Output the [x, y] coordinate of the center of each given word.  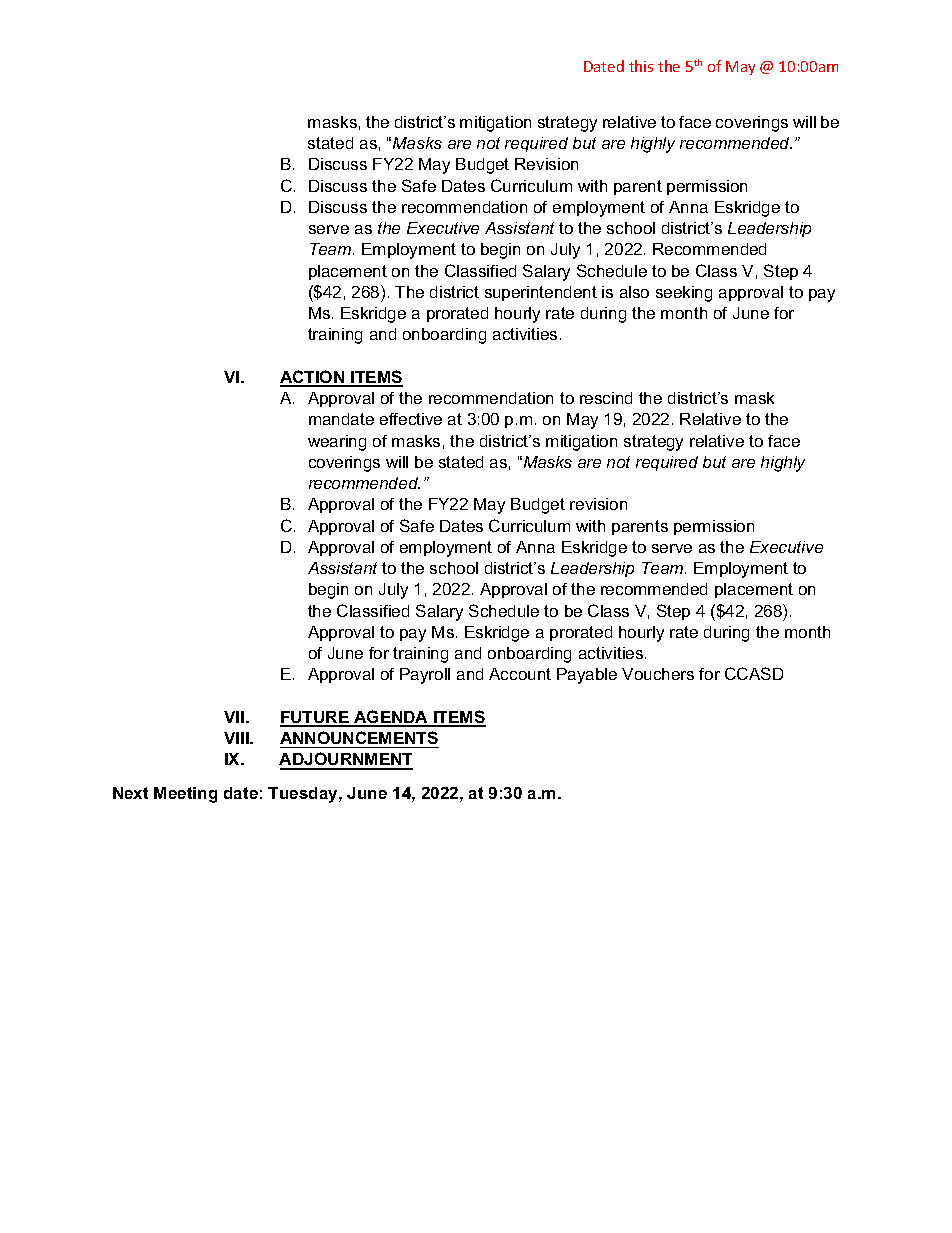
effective [411, 419]
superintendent [541, 293]
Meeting [185, 795]
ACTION [313, 378]
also [634, 292]
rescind [606, 398]
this [641, 66]
